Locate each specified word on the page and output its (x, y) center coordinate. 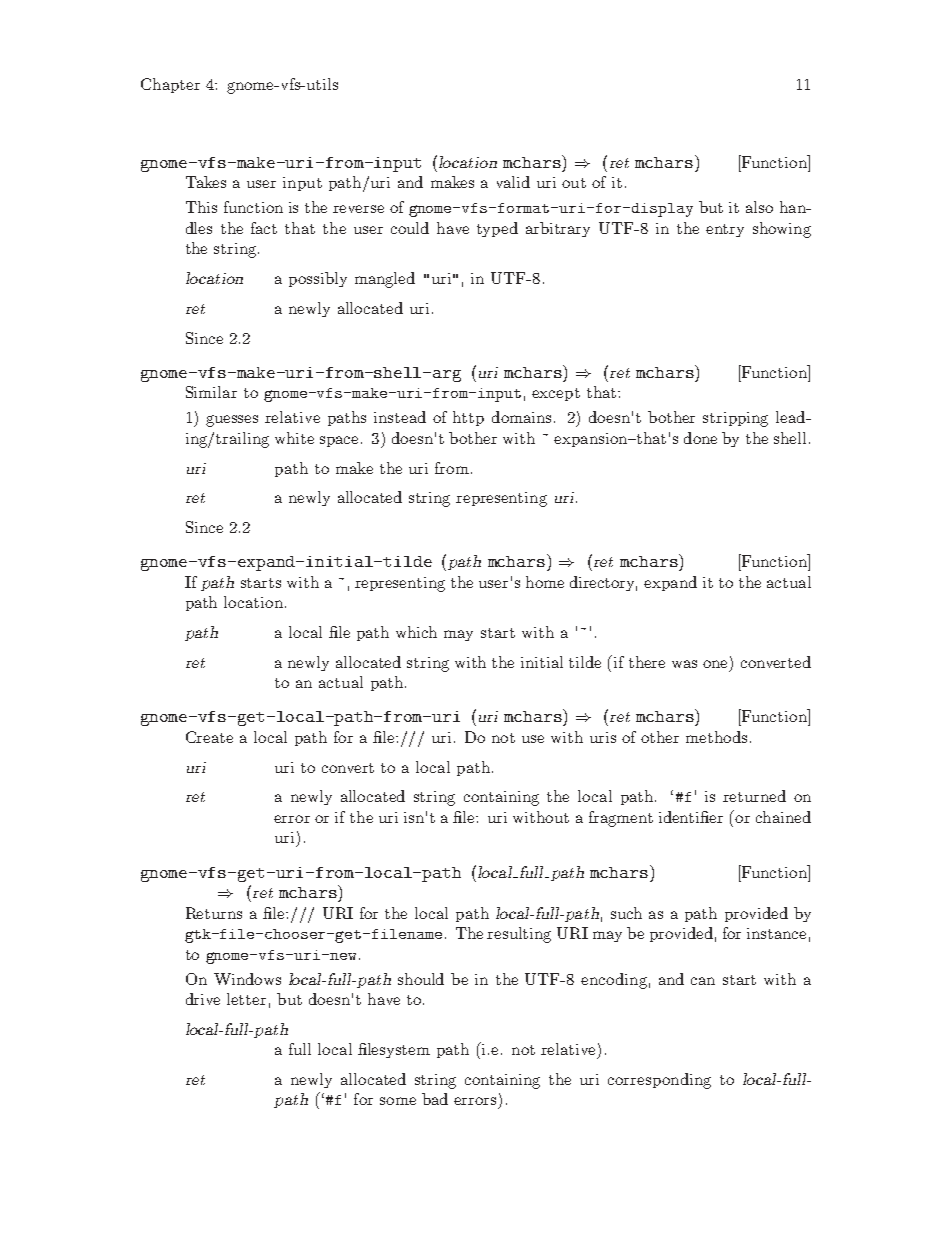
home (545, 582)
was (684, 664)
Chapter (170, 85)
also (759, 207)
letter (246, 999)
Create (209, 737)
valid (513, 182)
